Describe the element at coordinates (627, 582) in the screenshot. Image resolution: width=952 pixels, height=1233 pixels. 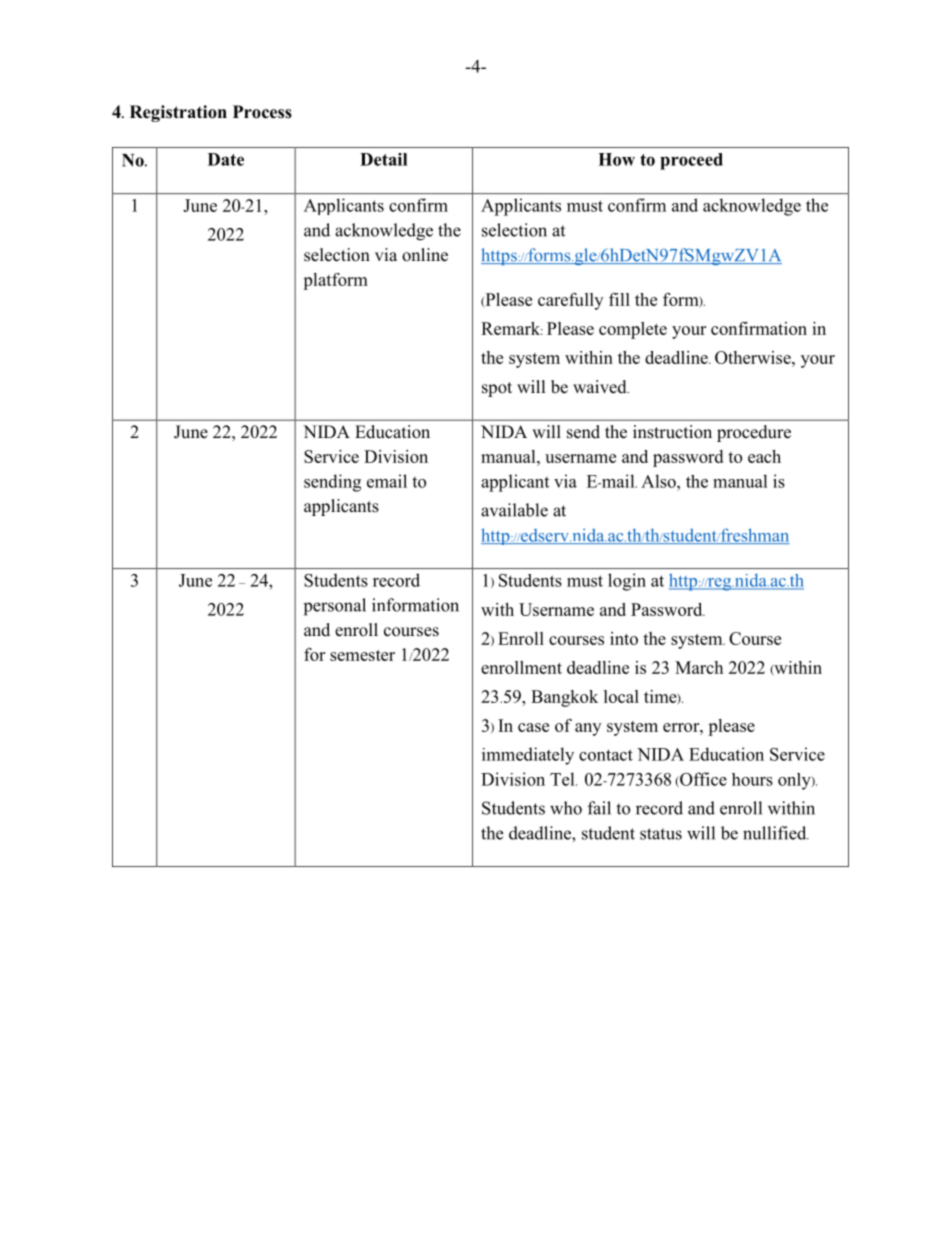
I see `login` at that location.
